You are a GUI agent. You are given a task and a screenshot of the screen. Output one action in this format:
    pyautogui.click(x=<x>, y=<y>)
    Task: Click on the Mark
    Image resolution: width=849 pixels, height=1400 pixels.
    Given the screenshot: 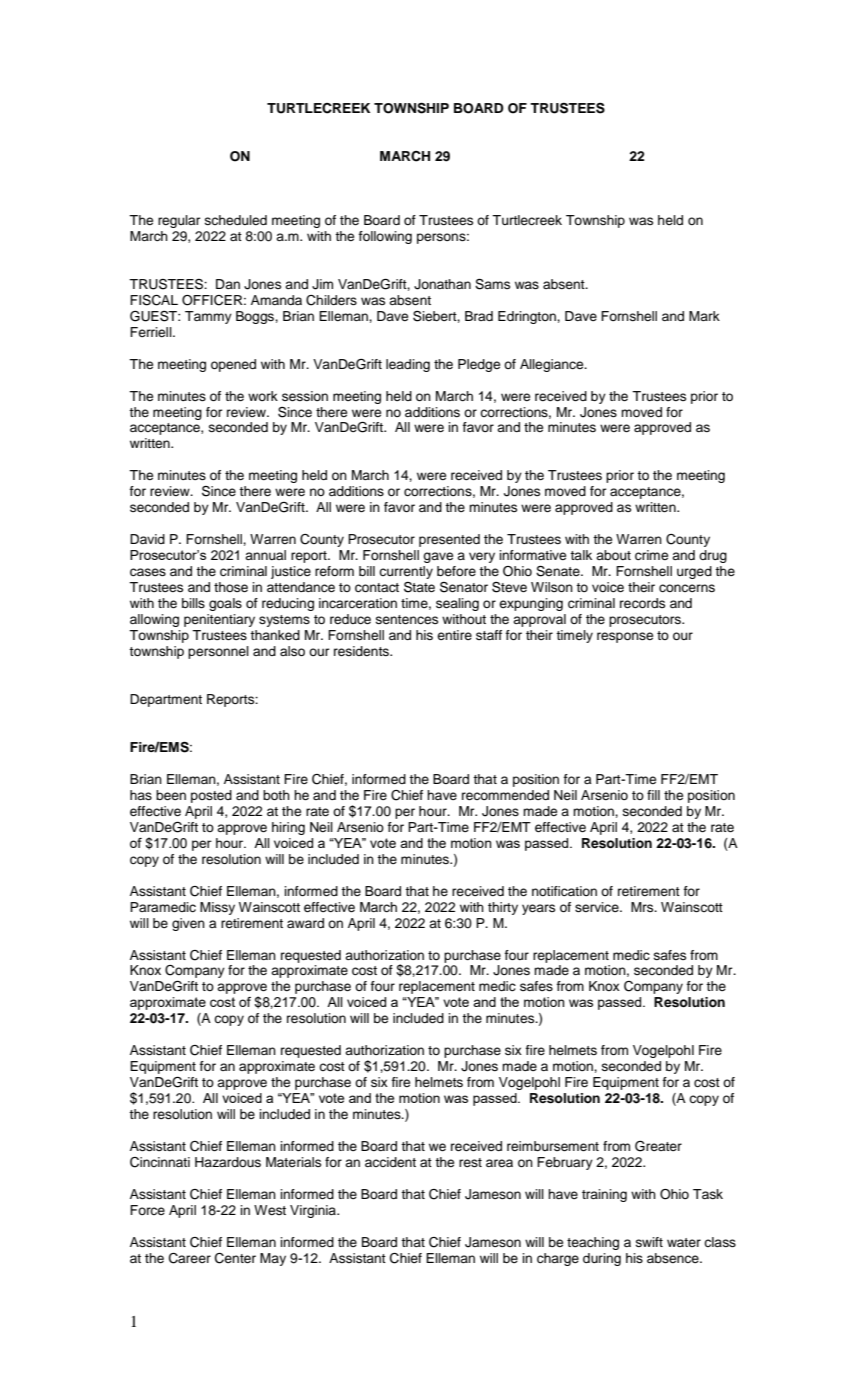 What is the action you would take?
    pyautogui.click(x=704, y=316)
